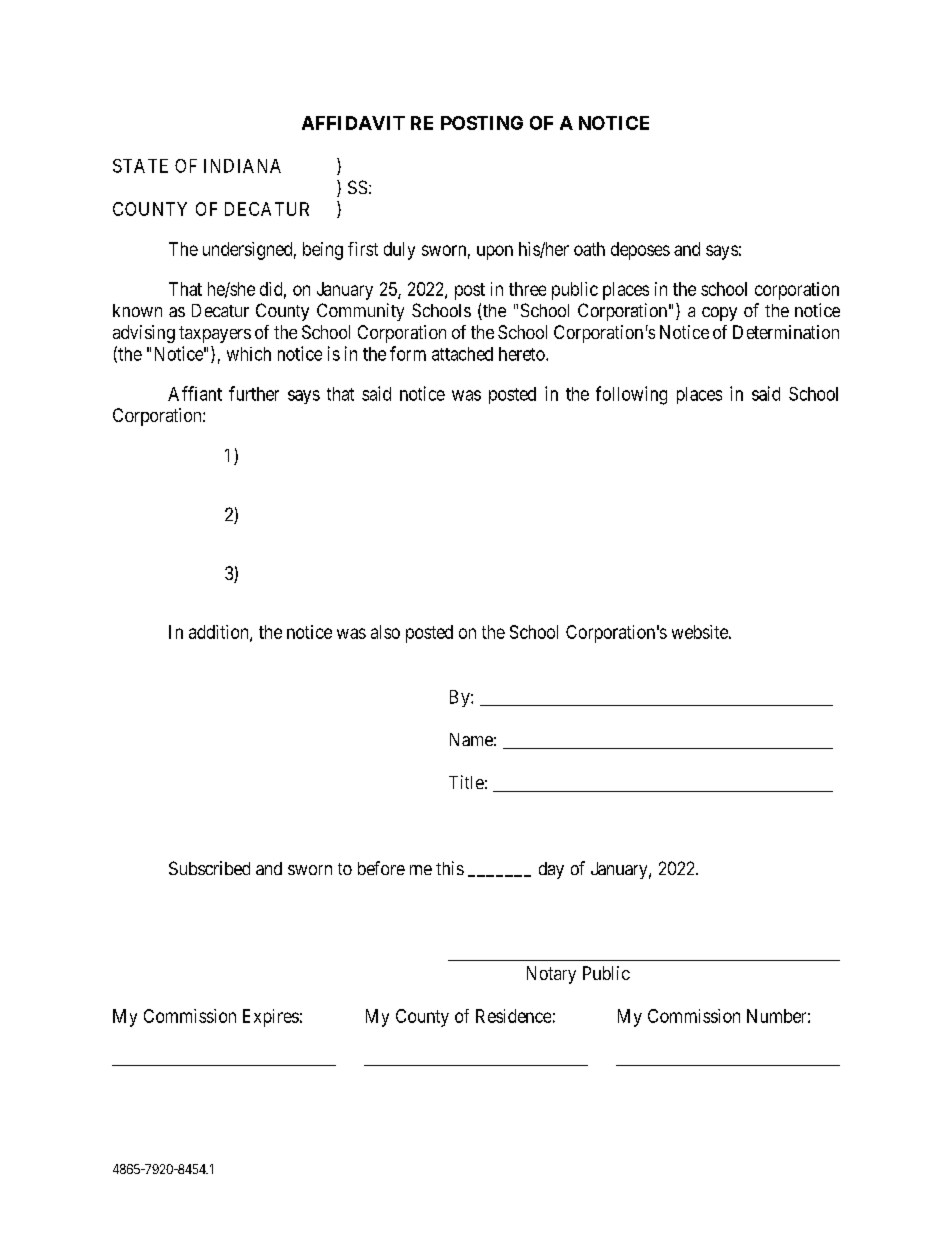 This document has width=952, height=1233. I want to click on INDIANA, so click(242, 166).
